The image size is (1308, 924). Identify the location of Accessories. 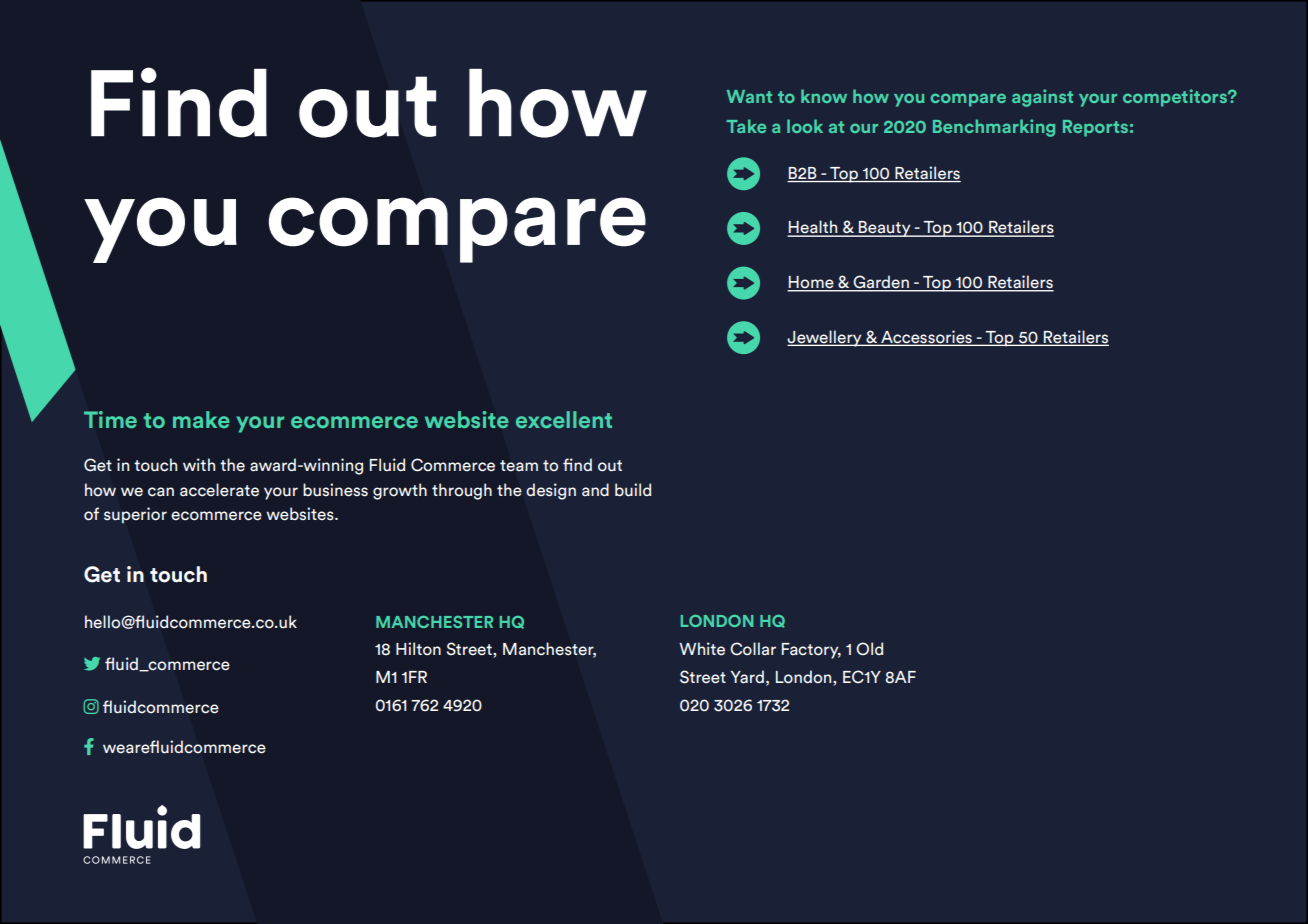
(926, 337).
